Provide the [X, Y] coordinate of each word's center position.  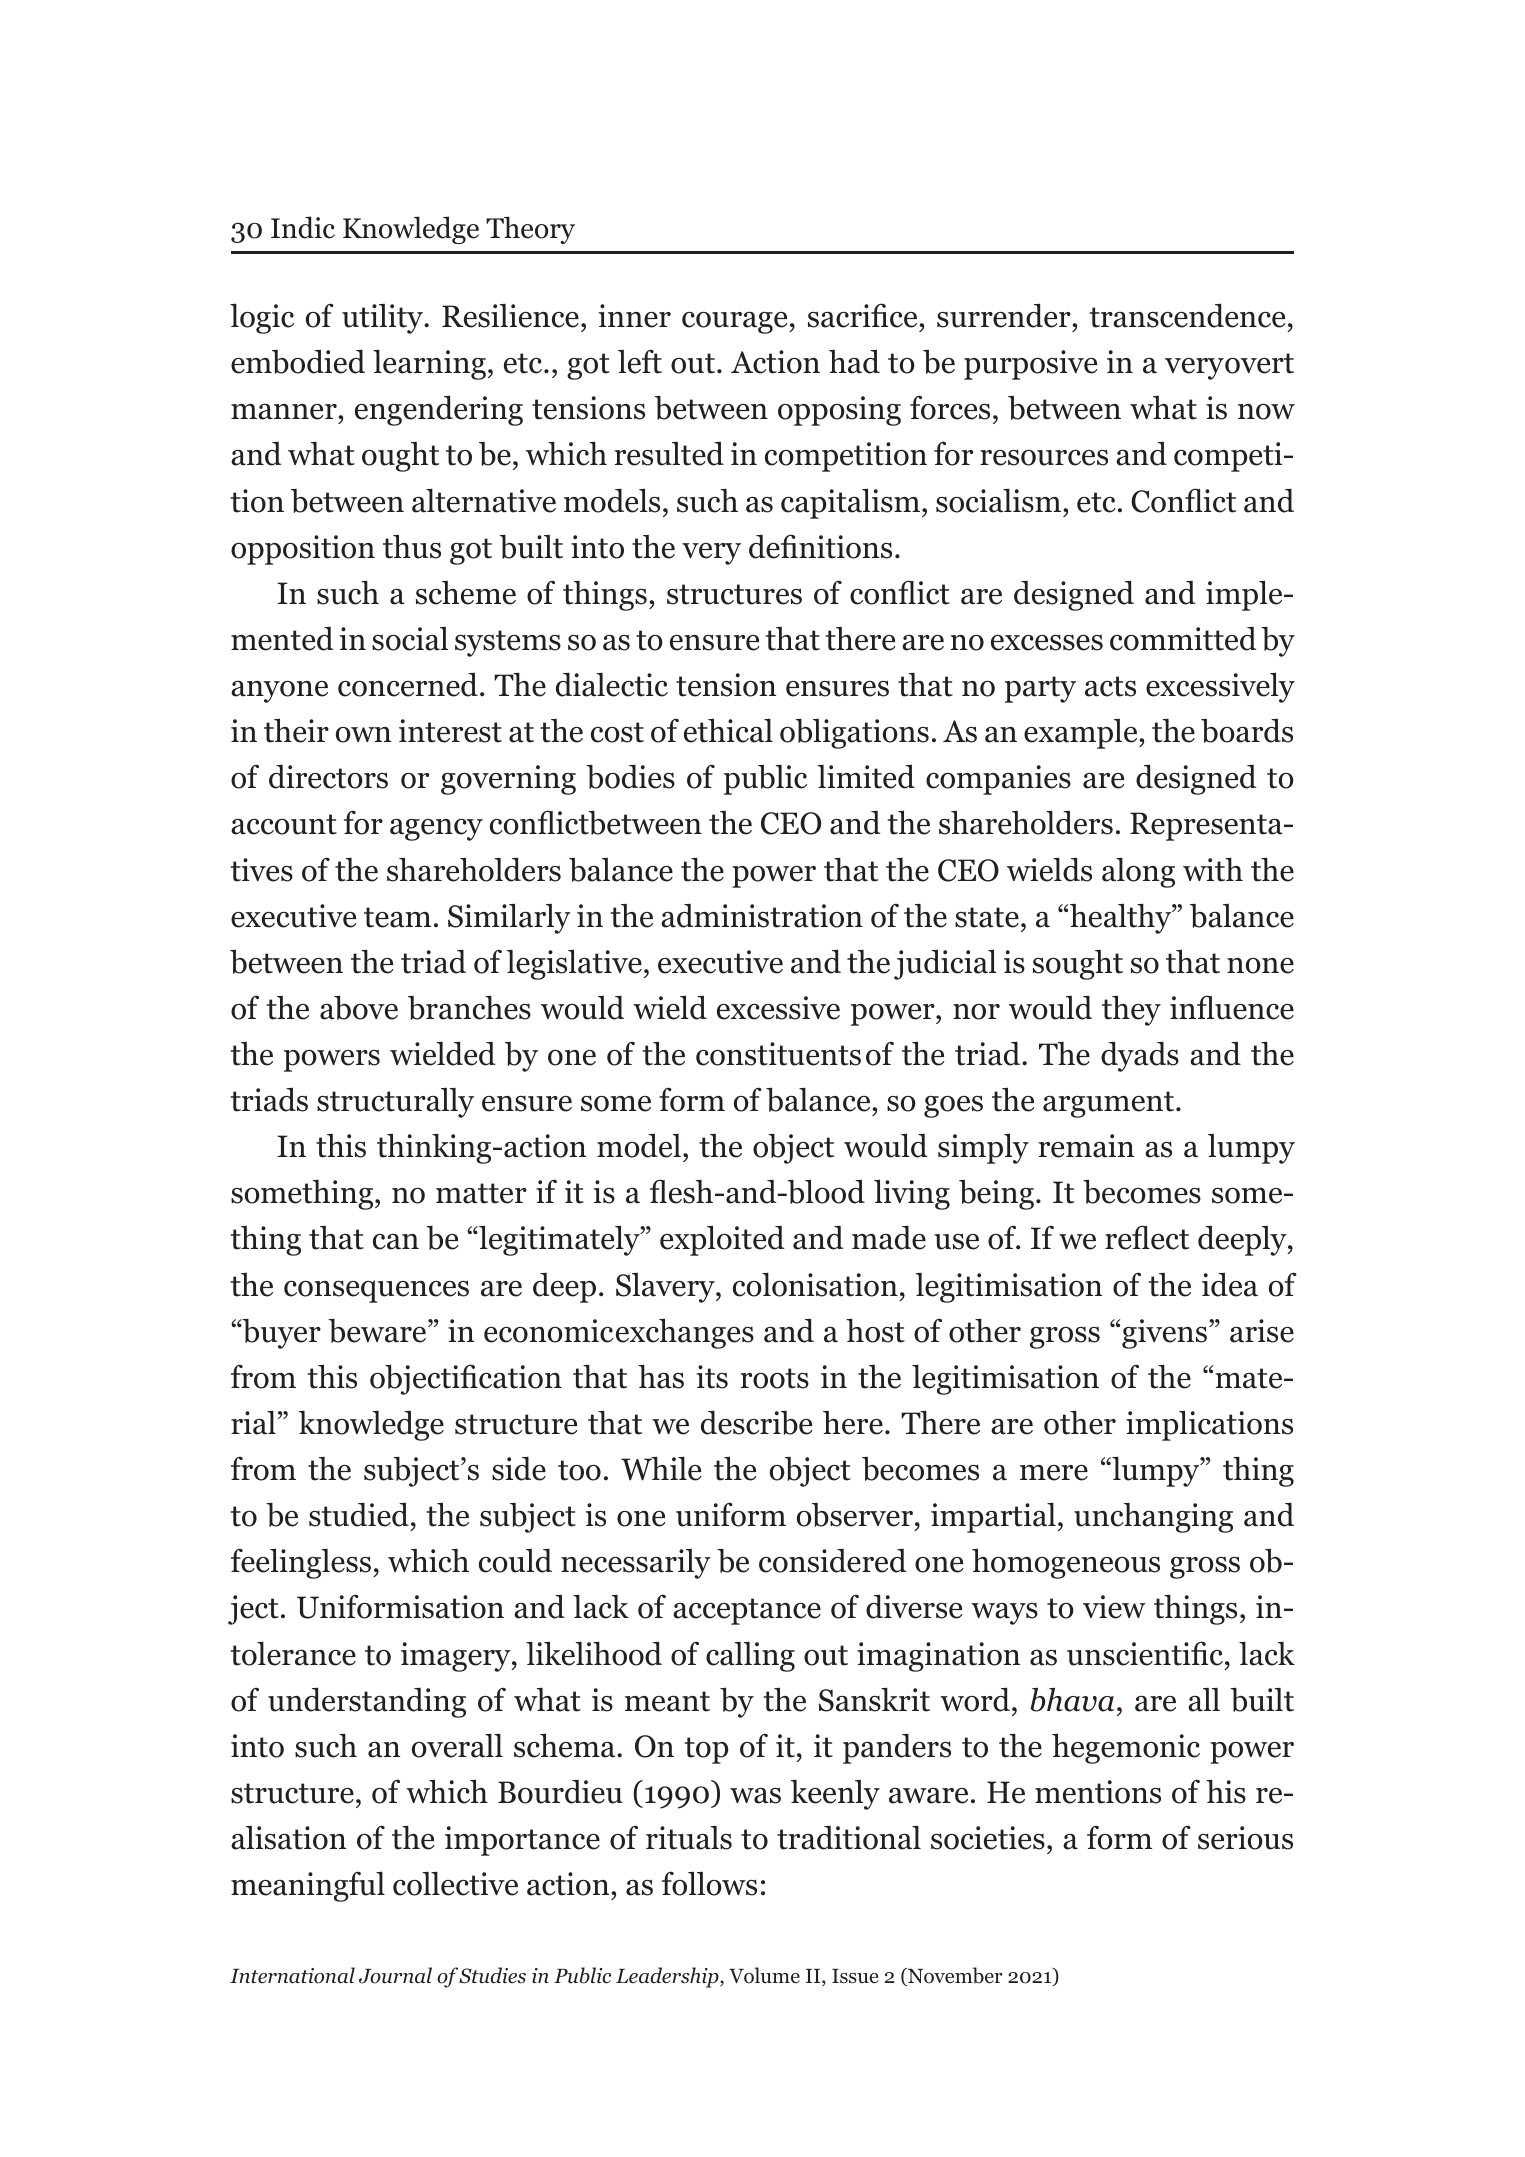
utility [384, 319]
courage [736, 323]
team [397, 917]
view [1114, 1607]
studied [359, 1515]
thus [412, 547]
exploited [722, 1241]
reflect [1147, 1237]
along [1138, 873]
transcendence [1187, 315]
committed [1183, 639]
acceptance [747, 1611]
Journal [395, 1975]
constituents [778, 1054]
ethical [728, 731]
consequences [376, 1291]
